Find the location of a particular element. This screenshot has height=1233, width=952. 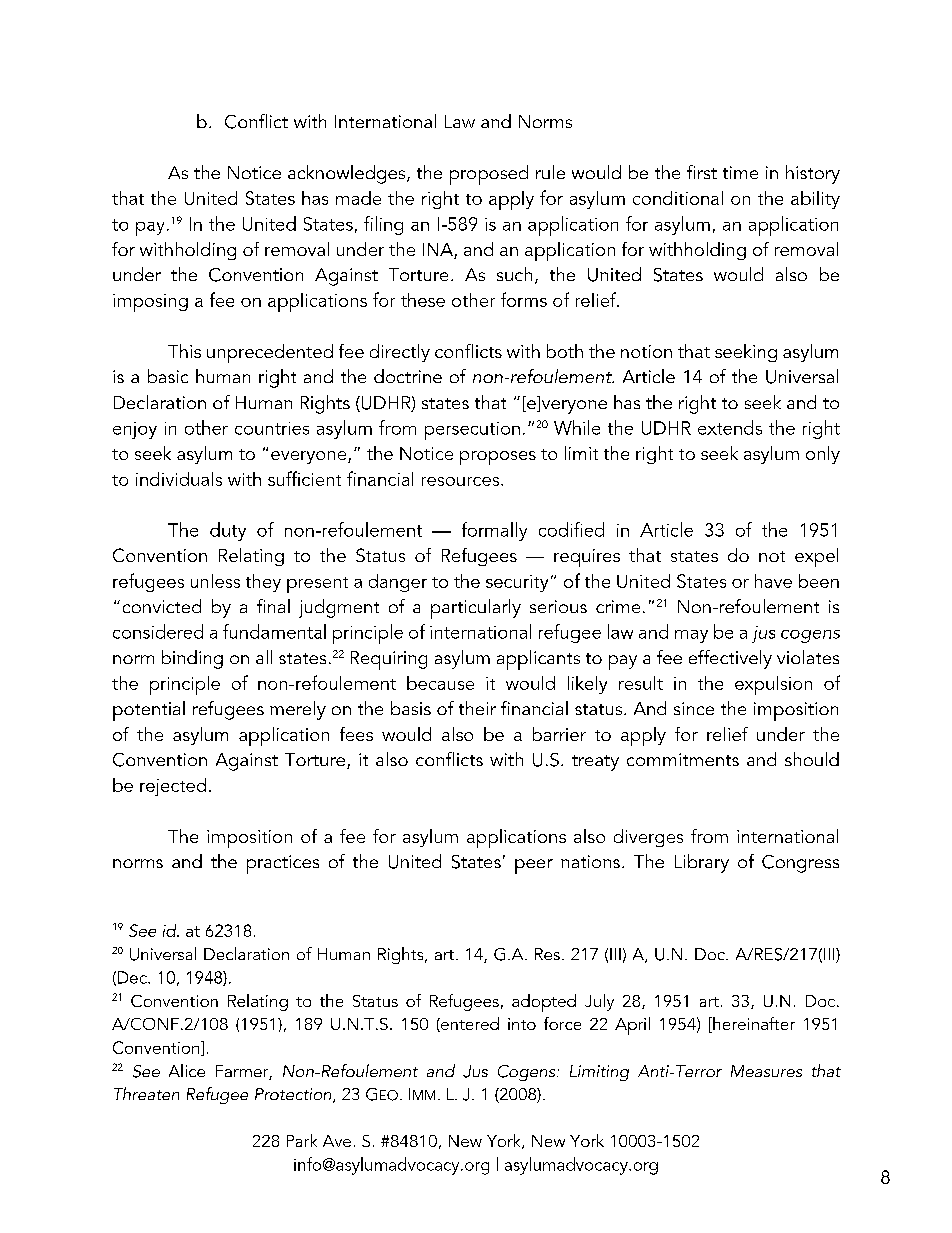

acknowledges is located at coordinates (348, 174).
